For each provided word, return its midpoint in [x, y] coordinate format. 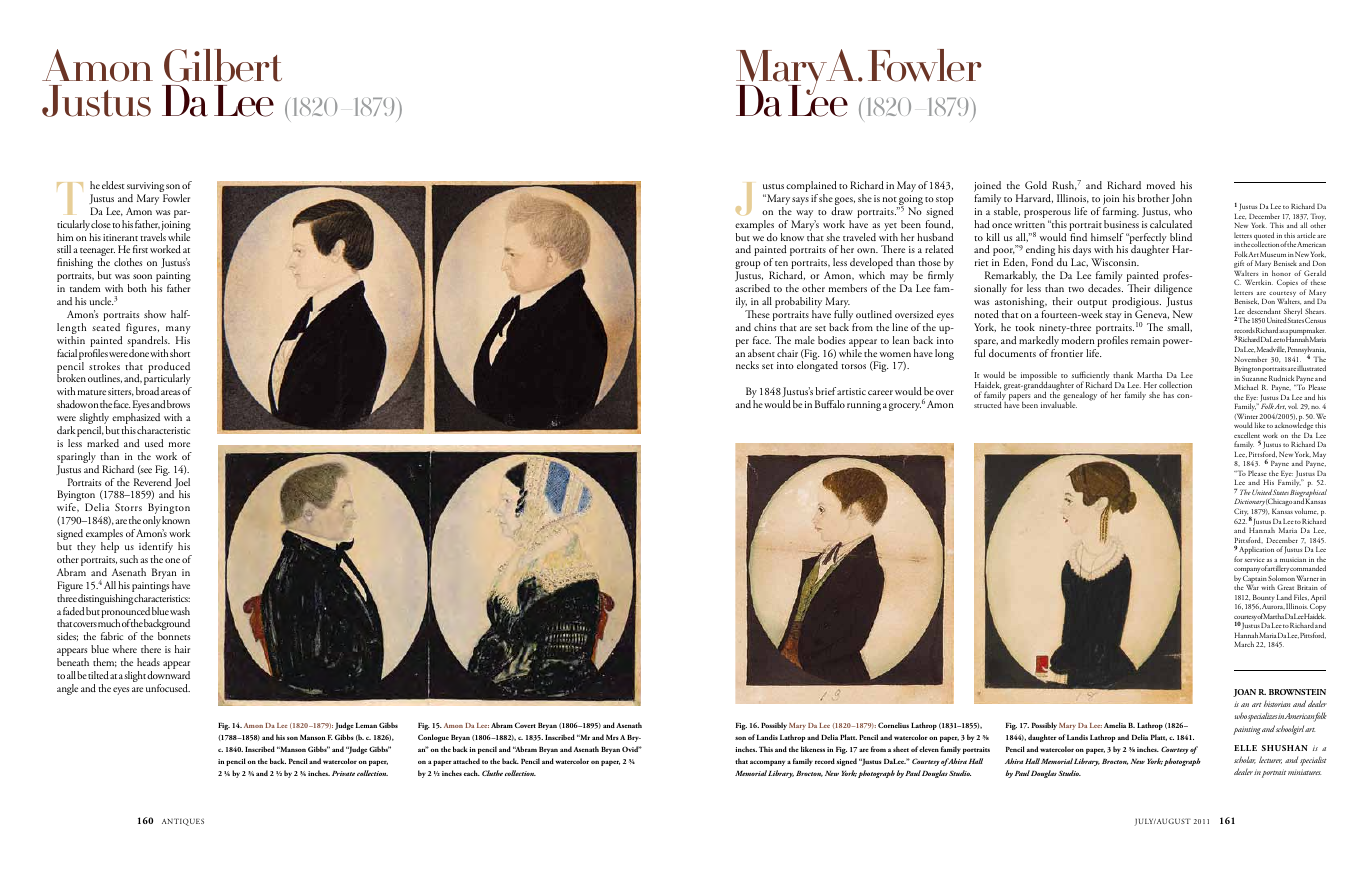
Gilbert [223, 65]
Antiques [183, 822]
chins [765, 327]
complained [811, 188]
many [178, 331]
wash [180, 611]
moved [1161, 185]
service [1255, 559]
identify [156, 549]
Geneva [1152, 314]
